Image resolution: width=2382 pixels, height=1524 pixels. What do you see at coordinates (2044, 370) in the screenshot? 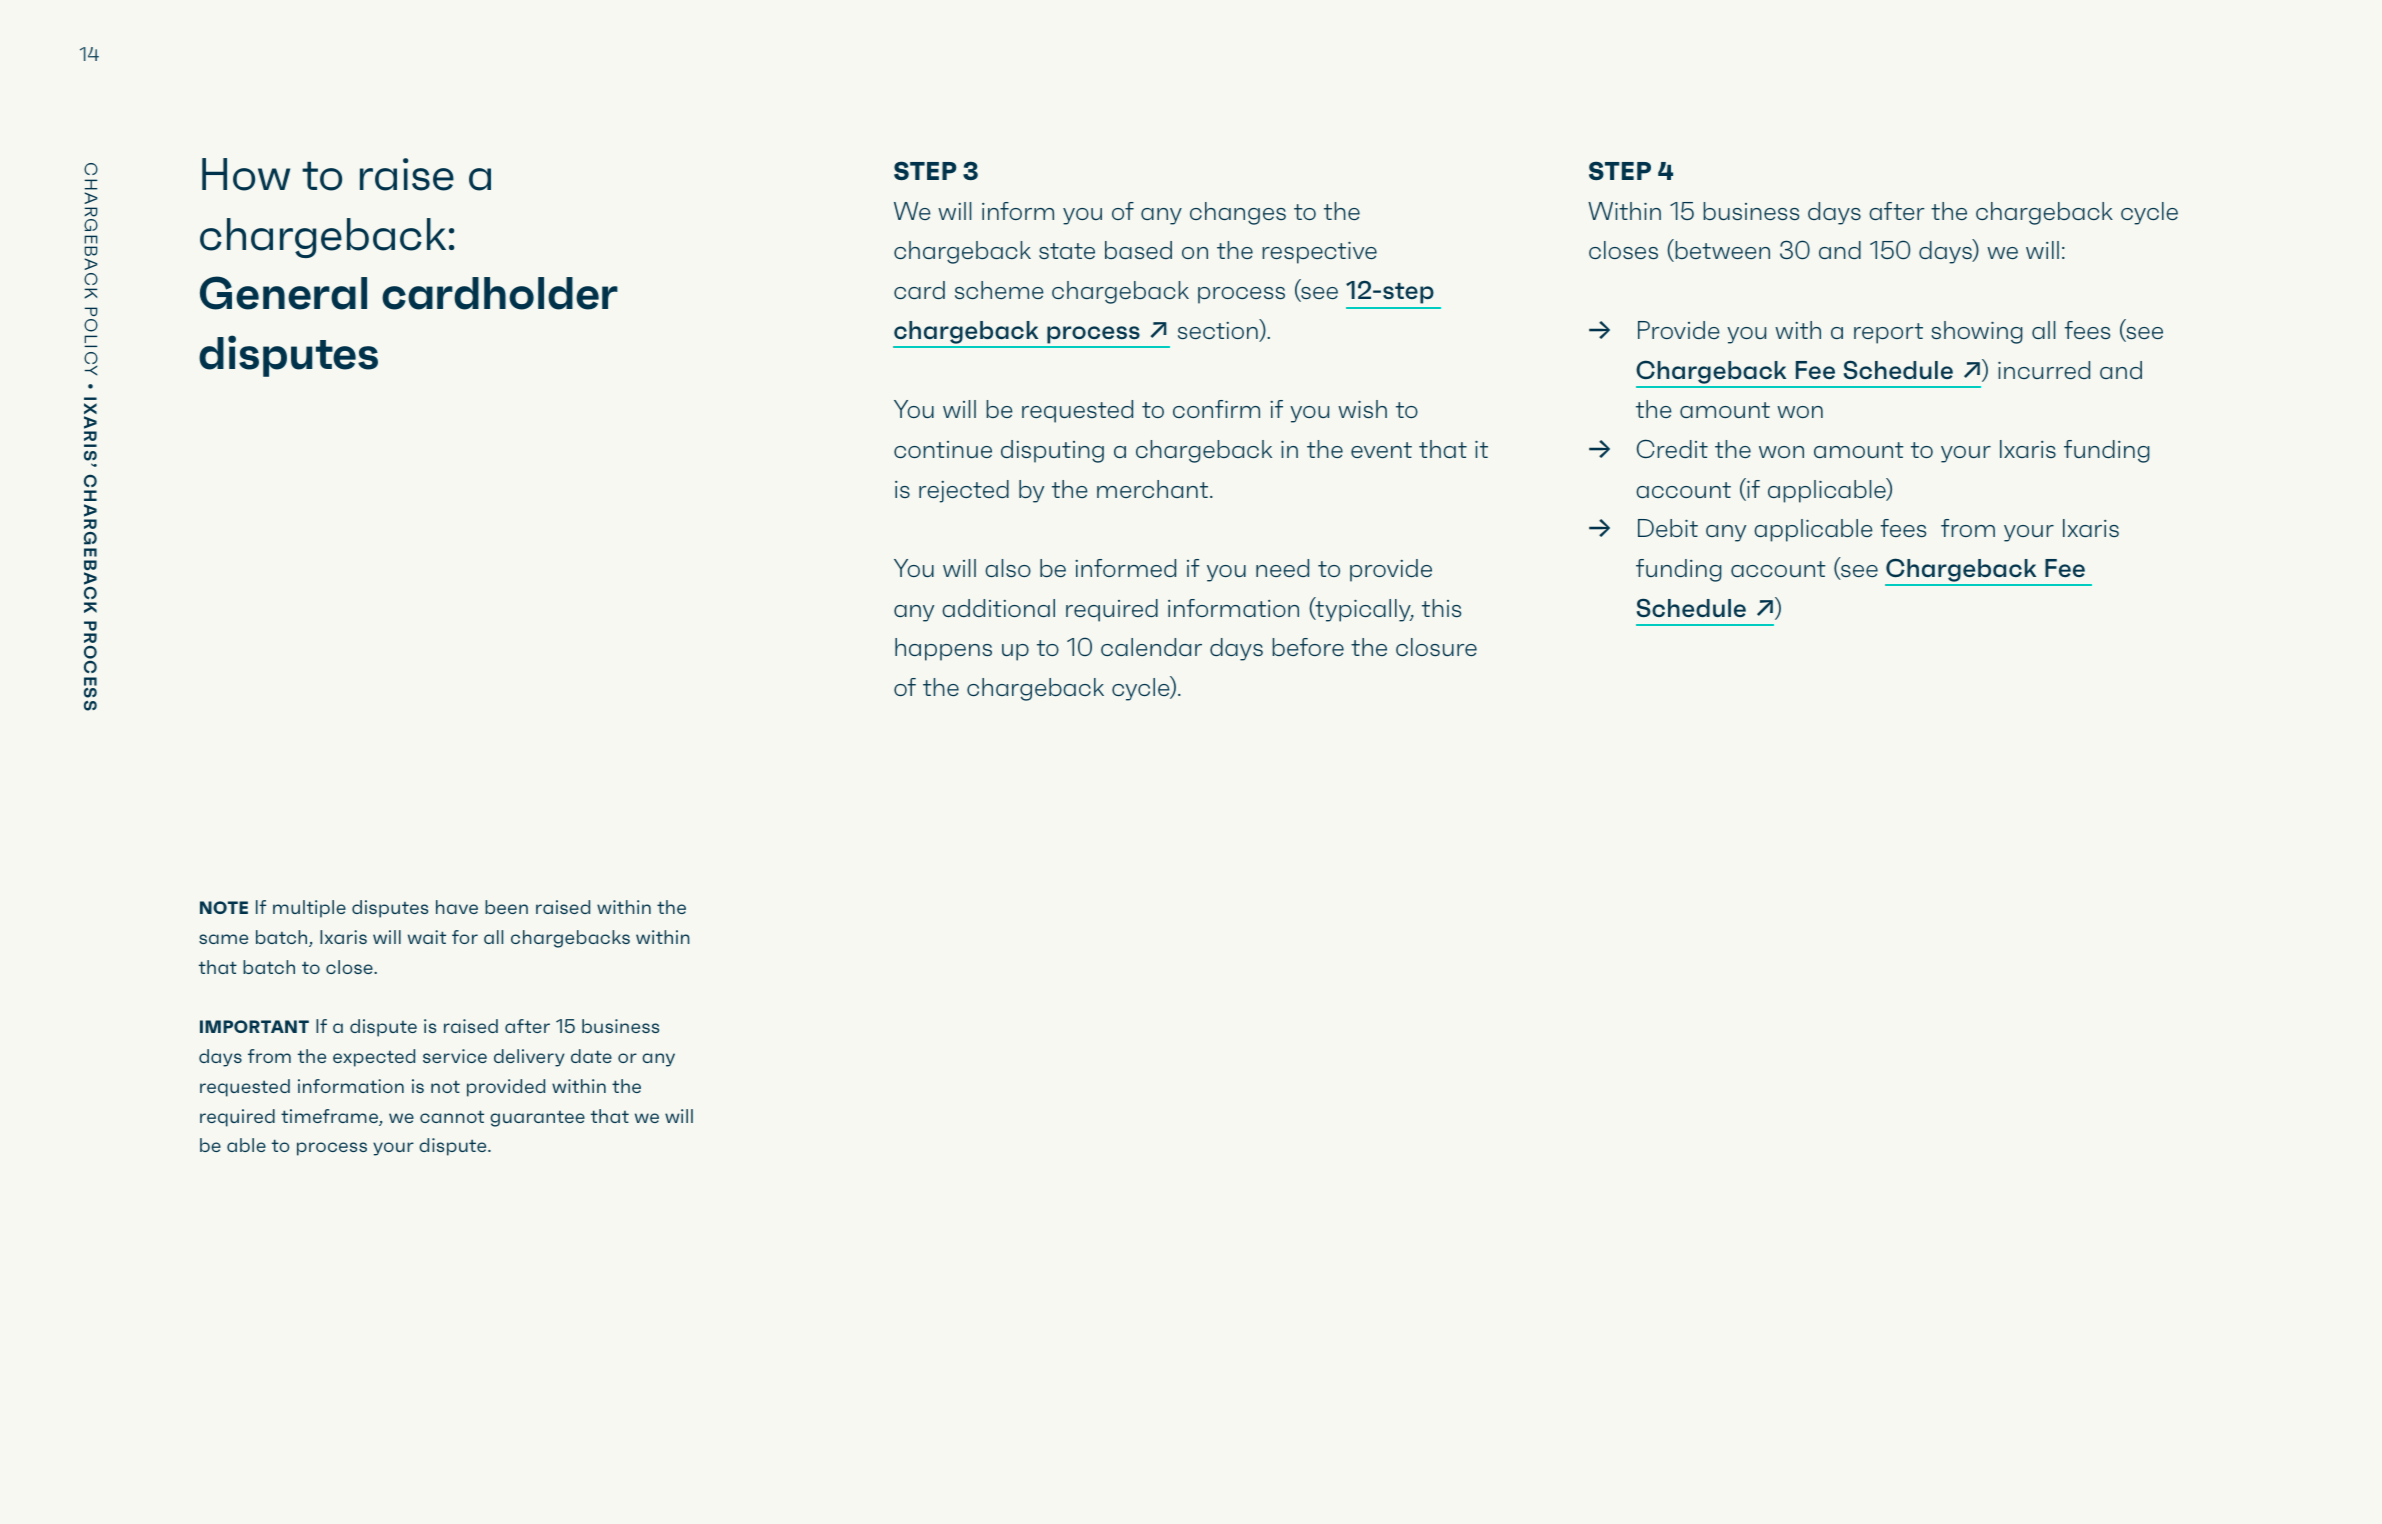
I see `incurred` at bounding box center [2044, 370].
